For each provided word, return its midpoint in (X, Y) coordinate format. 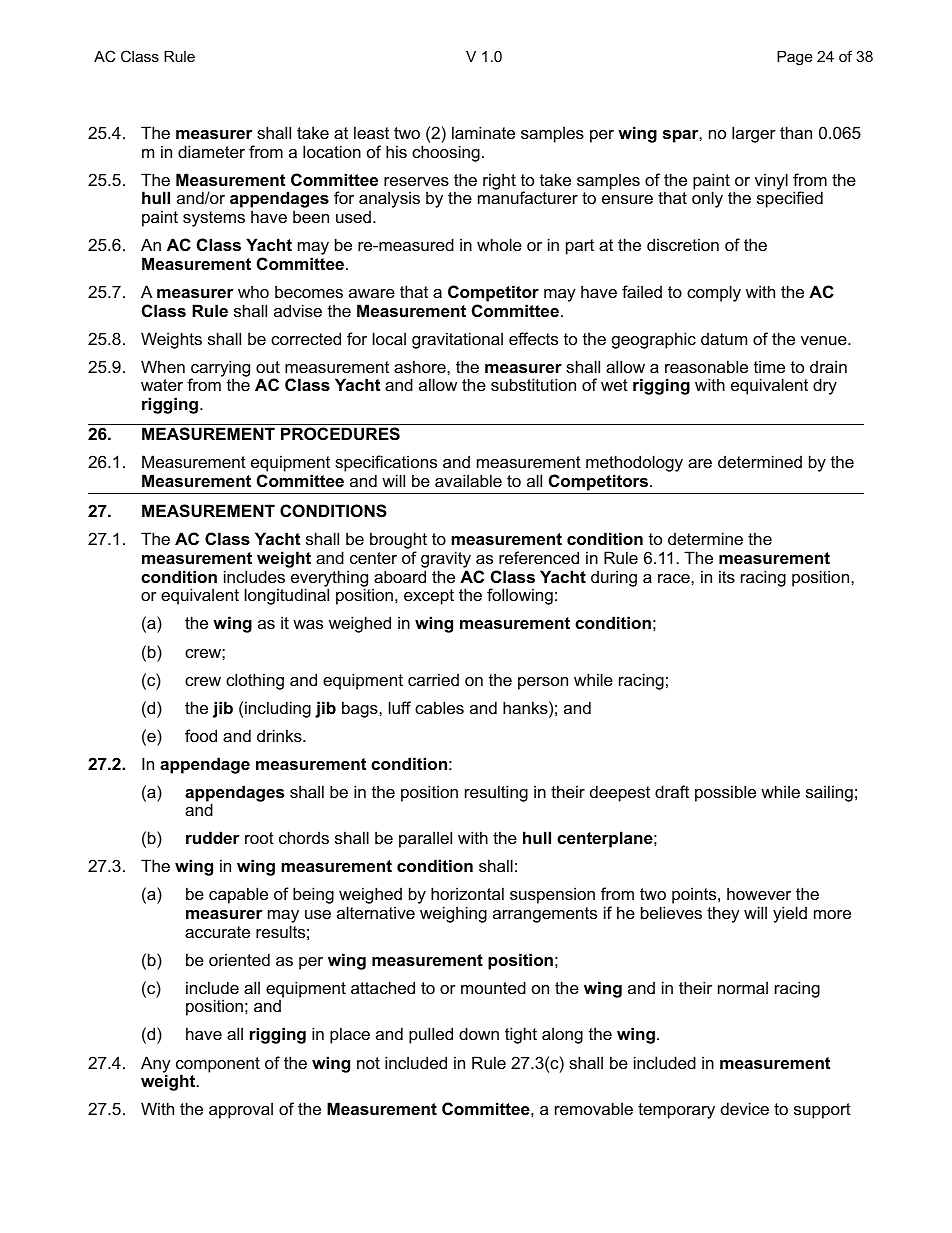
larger (754, 134)
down (479, 1033)
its (727, 576)
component (218, 1066)
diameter (211, 151)
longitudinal (287, 596)
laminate (483, 132)
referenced (539, 557)
